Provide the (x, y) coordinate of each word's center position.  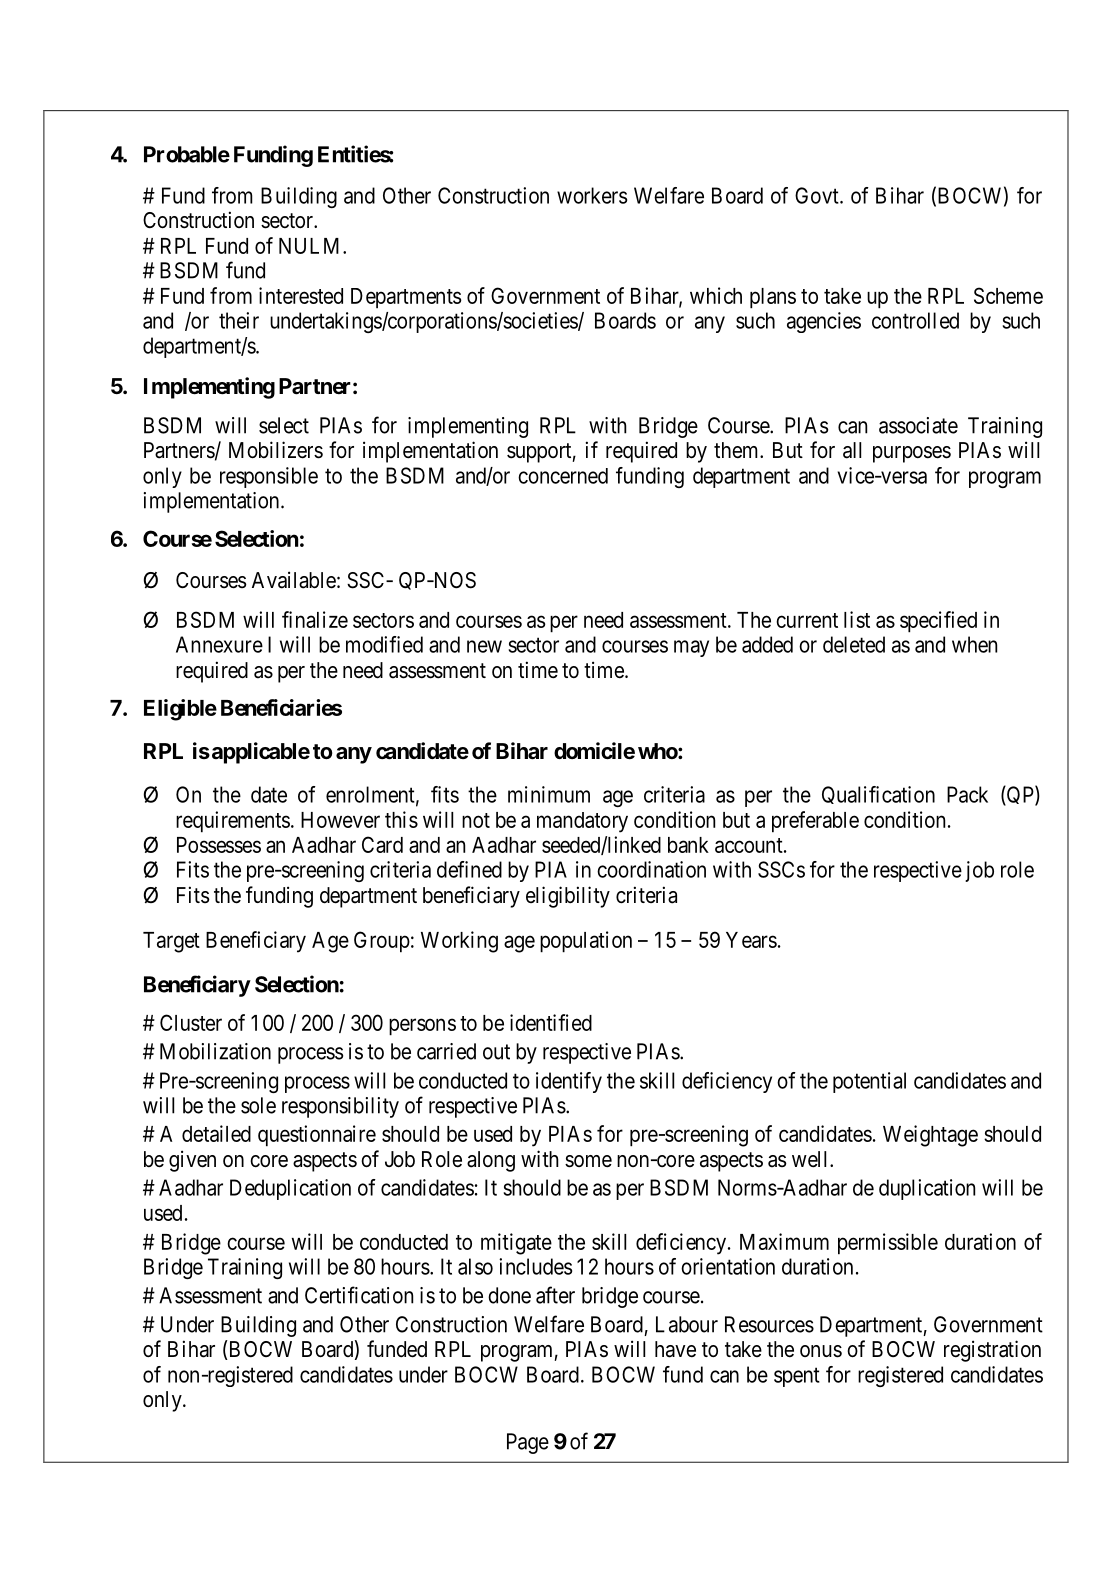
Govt (818, 195)
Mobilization (215, 1051)
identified (551, 1022)
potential (869, 1082)
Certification (359, 1295)
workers (592, 195)
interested (301, 295)
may (691, 648)
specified (938, 622)
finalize (315, 619)
